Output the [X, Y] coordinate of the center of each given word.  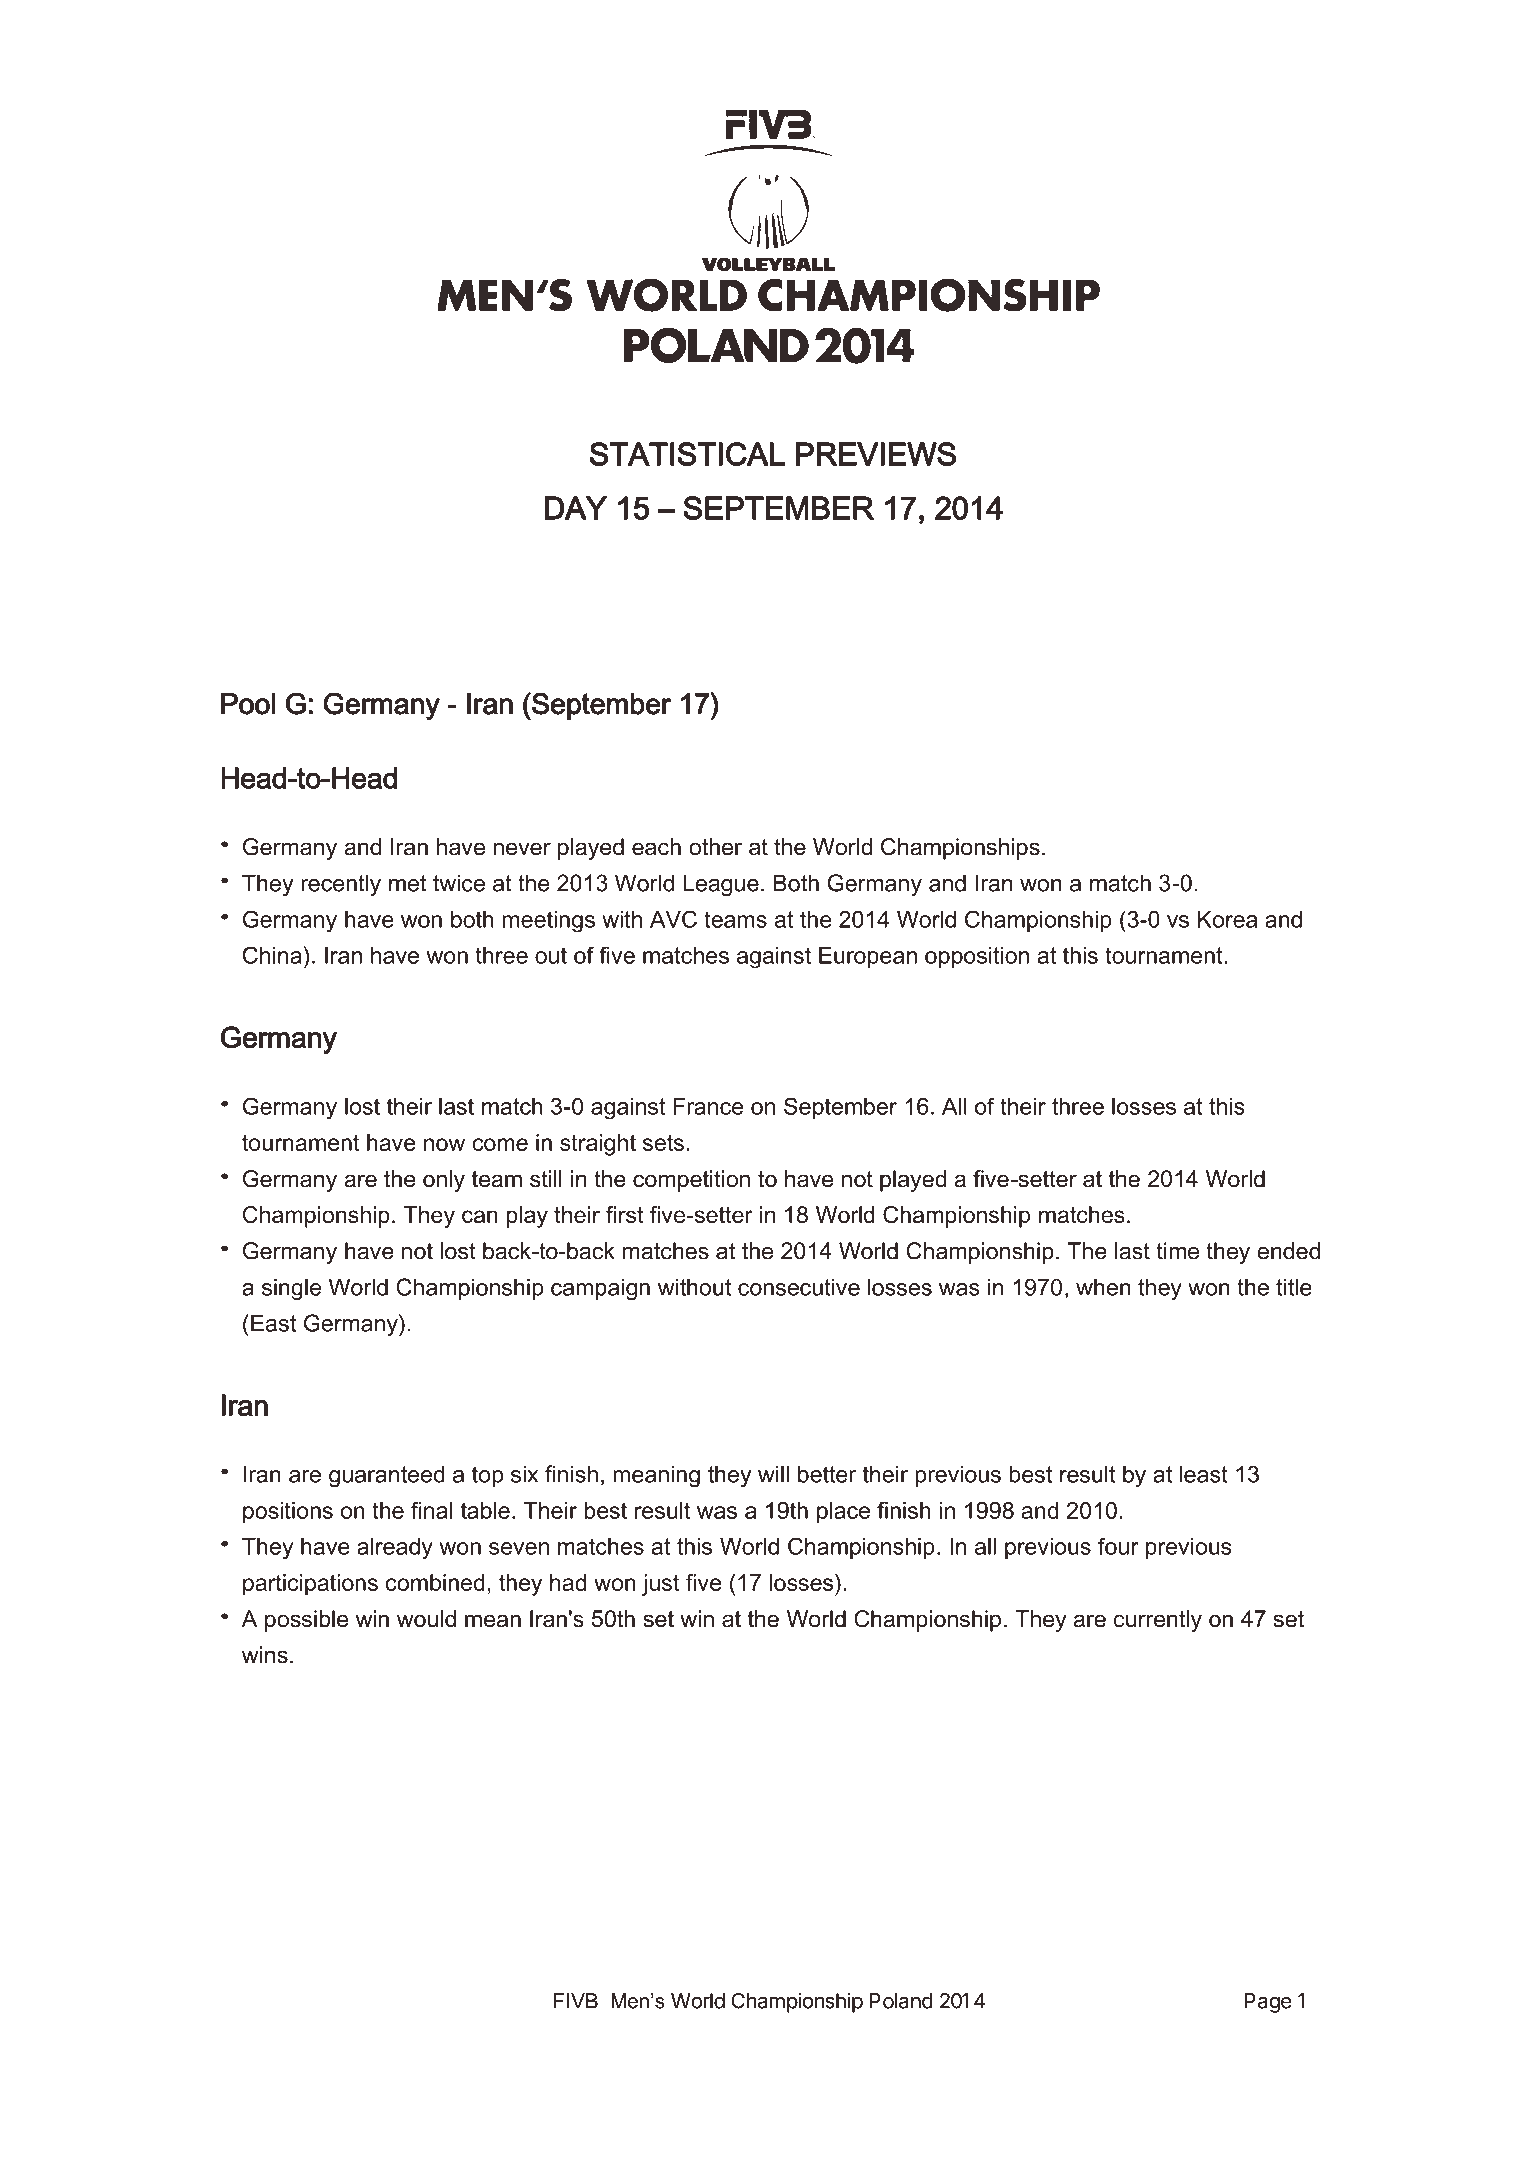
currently [1158, 1621]
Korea [1227, 919]
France [708, 1106]
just [660, 1585]
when [1103, 1287]
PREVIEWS [876, 454]
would [426, 1619]
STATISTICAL [687, 454]
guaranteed [387, 1476]
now [444, 1144]
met [407, 883]
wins [265, 1655]
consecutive [799, 1287]
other [715, 847]
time [1177, 1251]
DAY [576, 508]
